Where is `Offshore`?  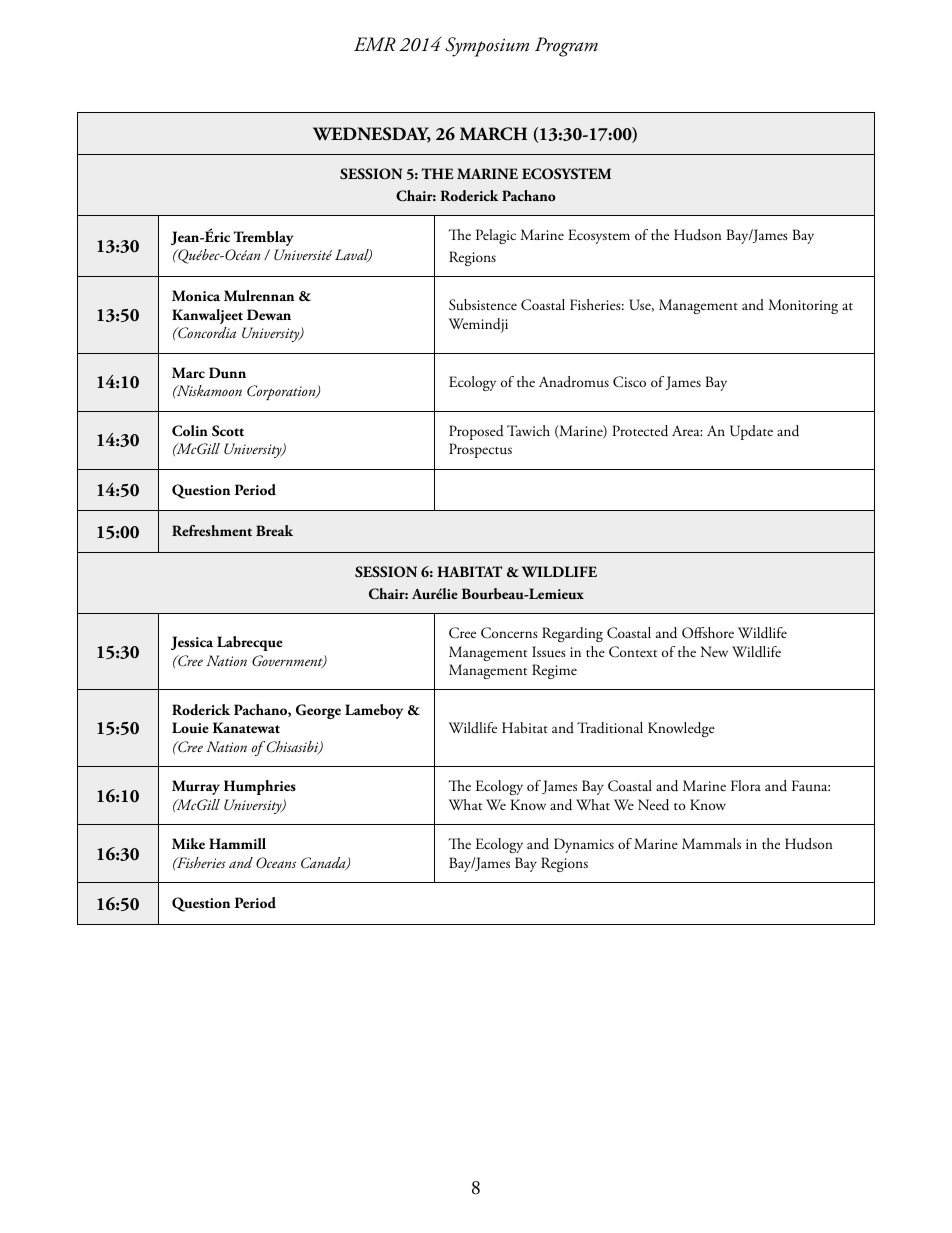 Offshore is located at coordinates (708, 632).
